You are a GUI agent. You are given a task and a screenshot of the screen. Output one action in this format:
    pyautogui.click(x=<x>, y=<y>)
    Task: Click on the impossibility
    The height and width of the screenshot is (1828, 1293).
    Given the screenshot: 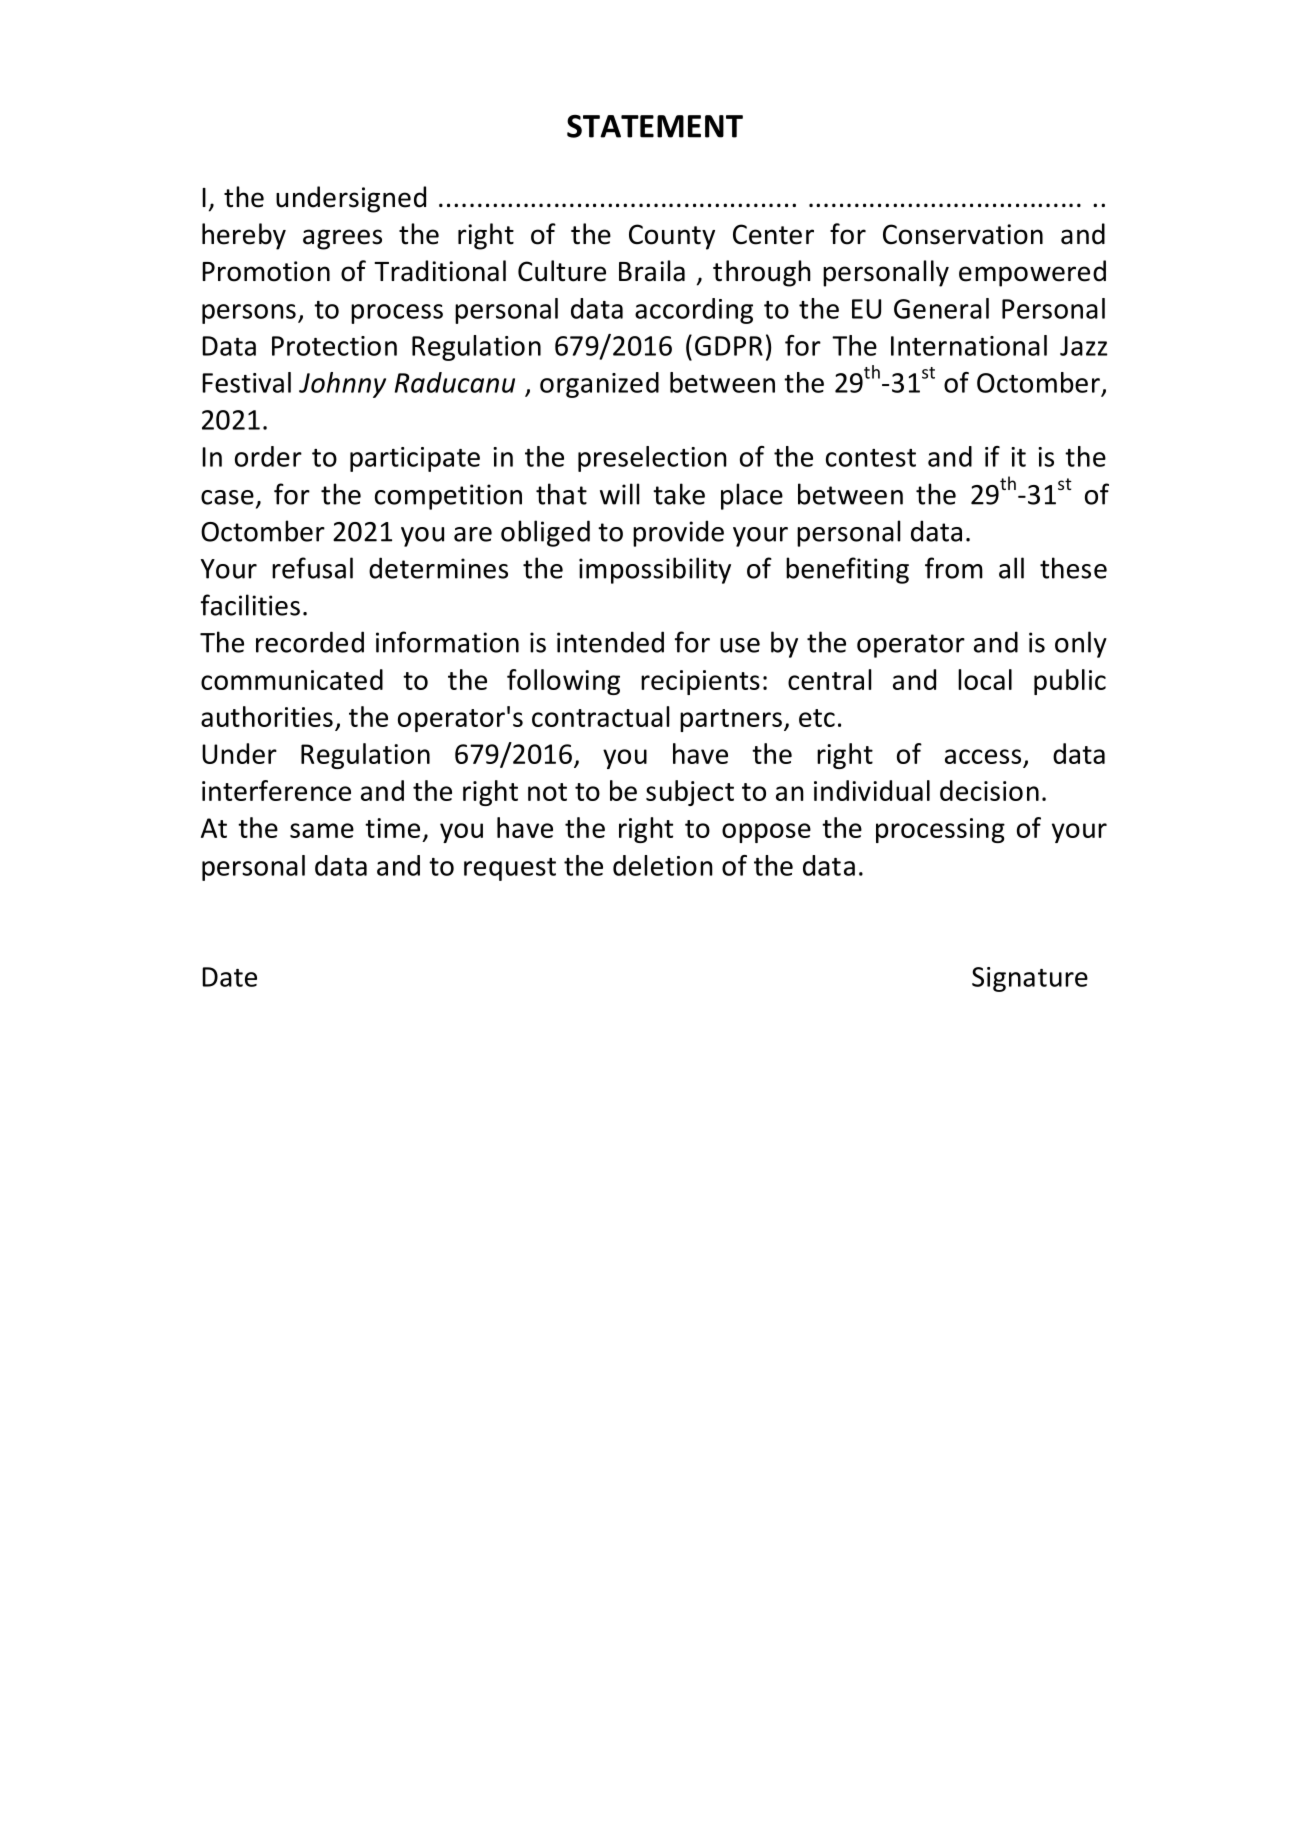 What is the action you would take?
    pyautogui.click(x=655, y=570)
